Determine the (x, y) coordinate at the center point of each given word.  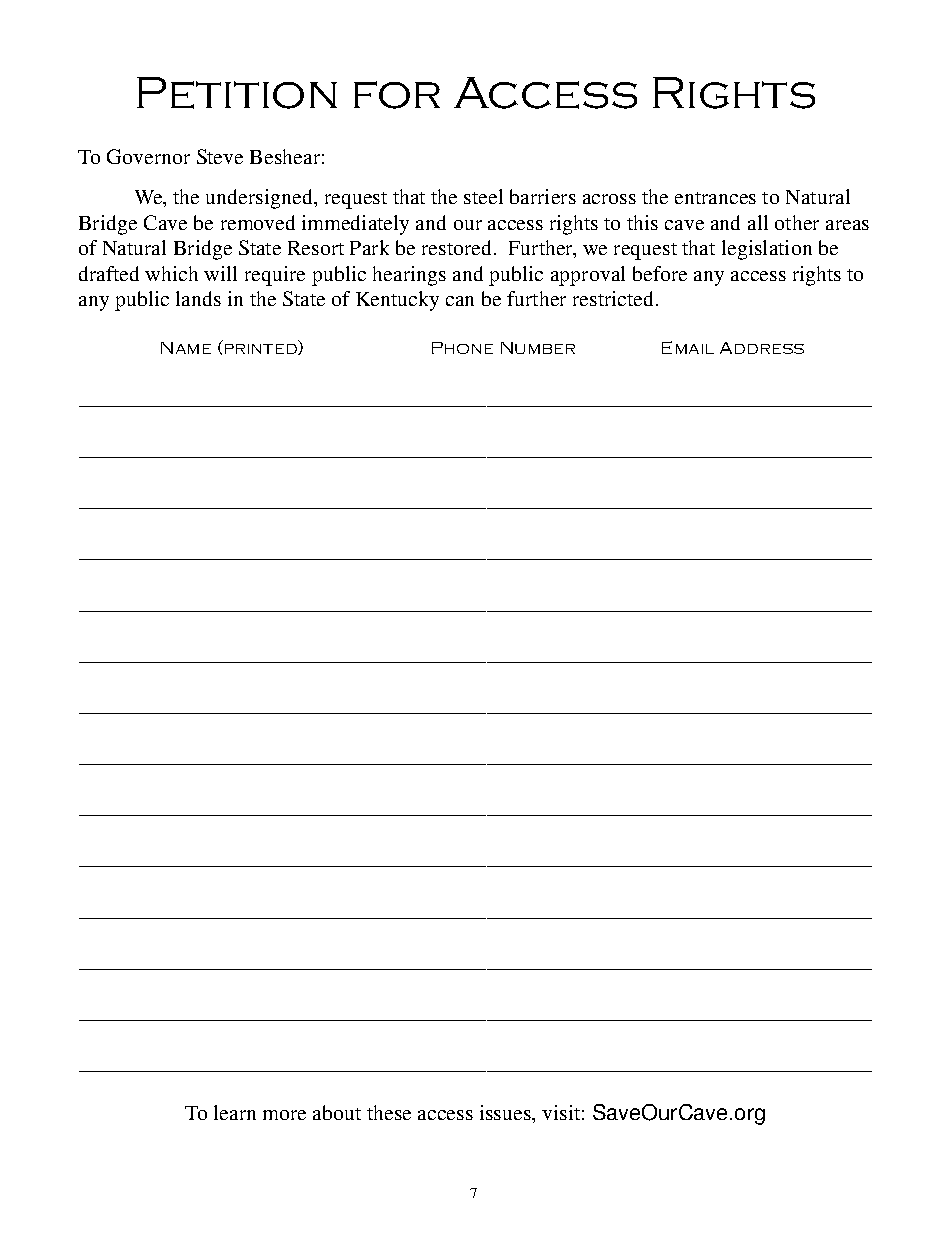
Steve (220, 156)
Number (538, 348)
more (284, 1115)
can (460, 301)
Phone (462, 348)
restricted (613, 298)
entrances (715, 198)
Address (762, 348)
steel (483, 196)
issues (506, 1112)
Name (186, 348)
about (337, 1112)
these (389, 1112)
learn (235, 1112)
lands (198, 298)
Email (688, 347)
